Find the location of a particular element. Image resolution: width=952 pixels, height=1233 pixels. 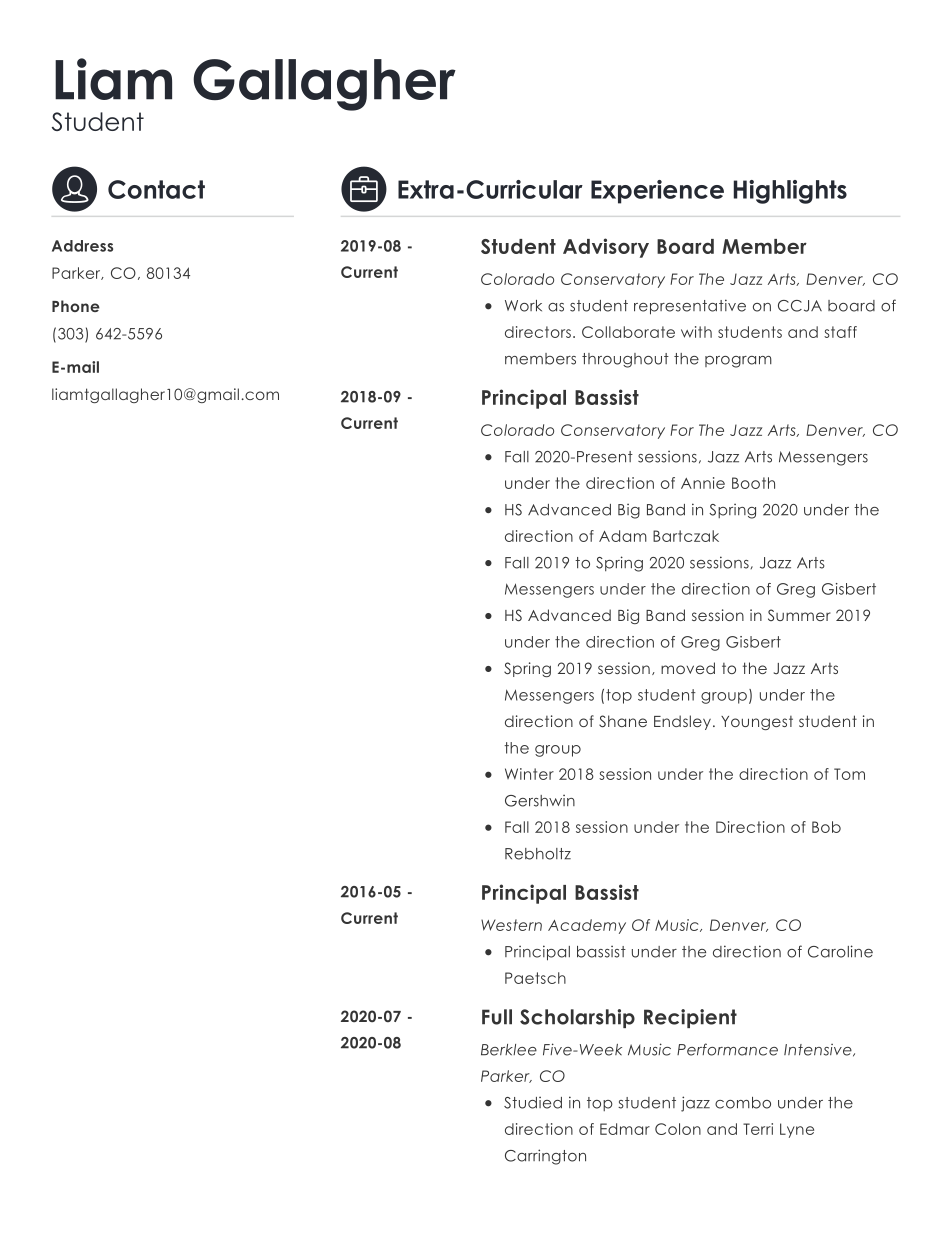

Berklee is located at coordinates (509, 1050).
